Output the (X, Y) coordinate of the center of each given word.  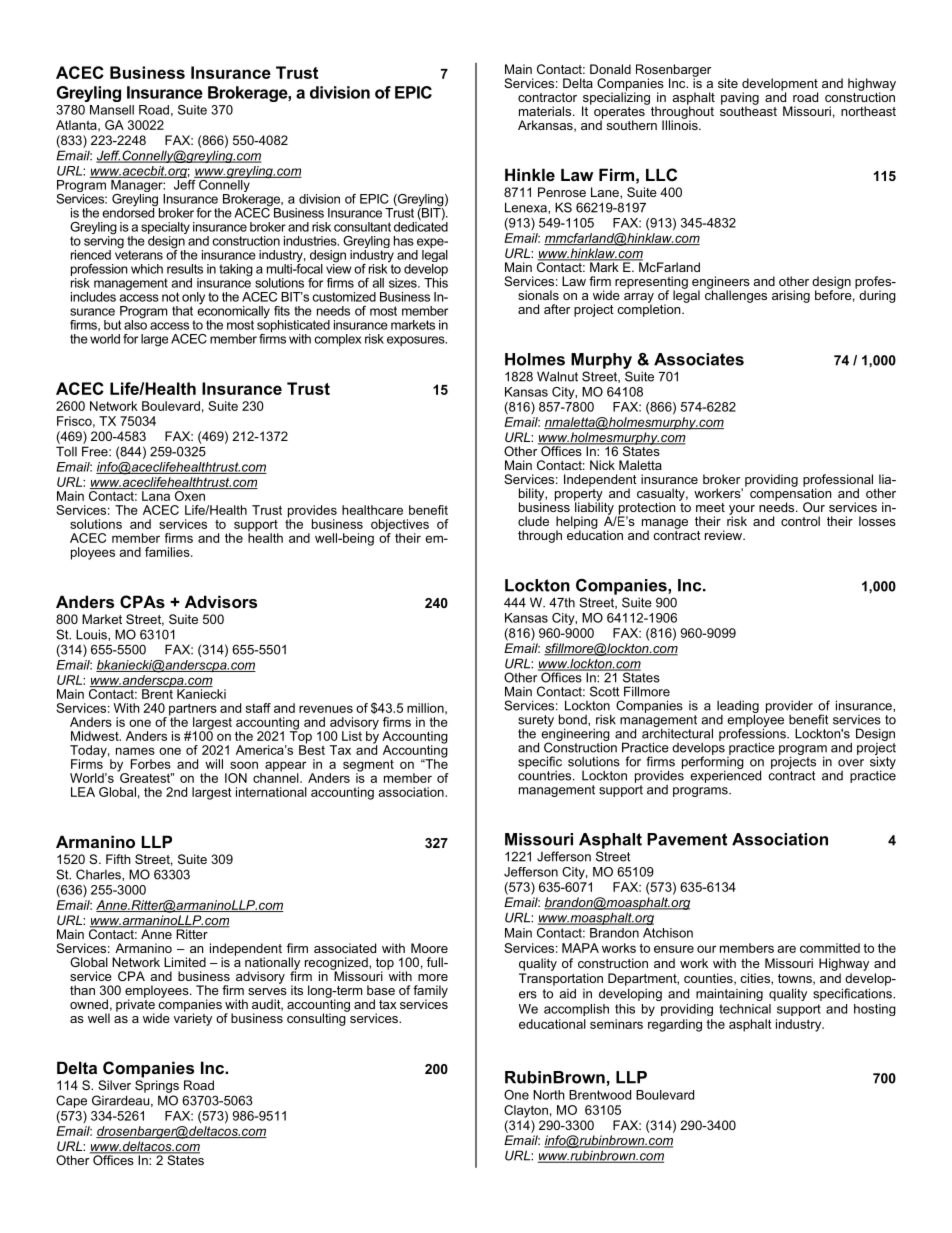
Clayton (526, 1111)
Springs (157, 1086)
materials (546, 111)
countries (546, 774)
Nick (602, 465)
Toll (66, 451)
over (851, 763)
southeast (748, 110)
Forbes (151, 764)
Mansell (112, 110)
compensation (791, 494)
